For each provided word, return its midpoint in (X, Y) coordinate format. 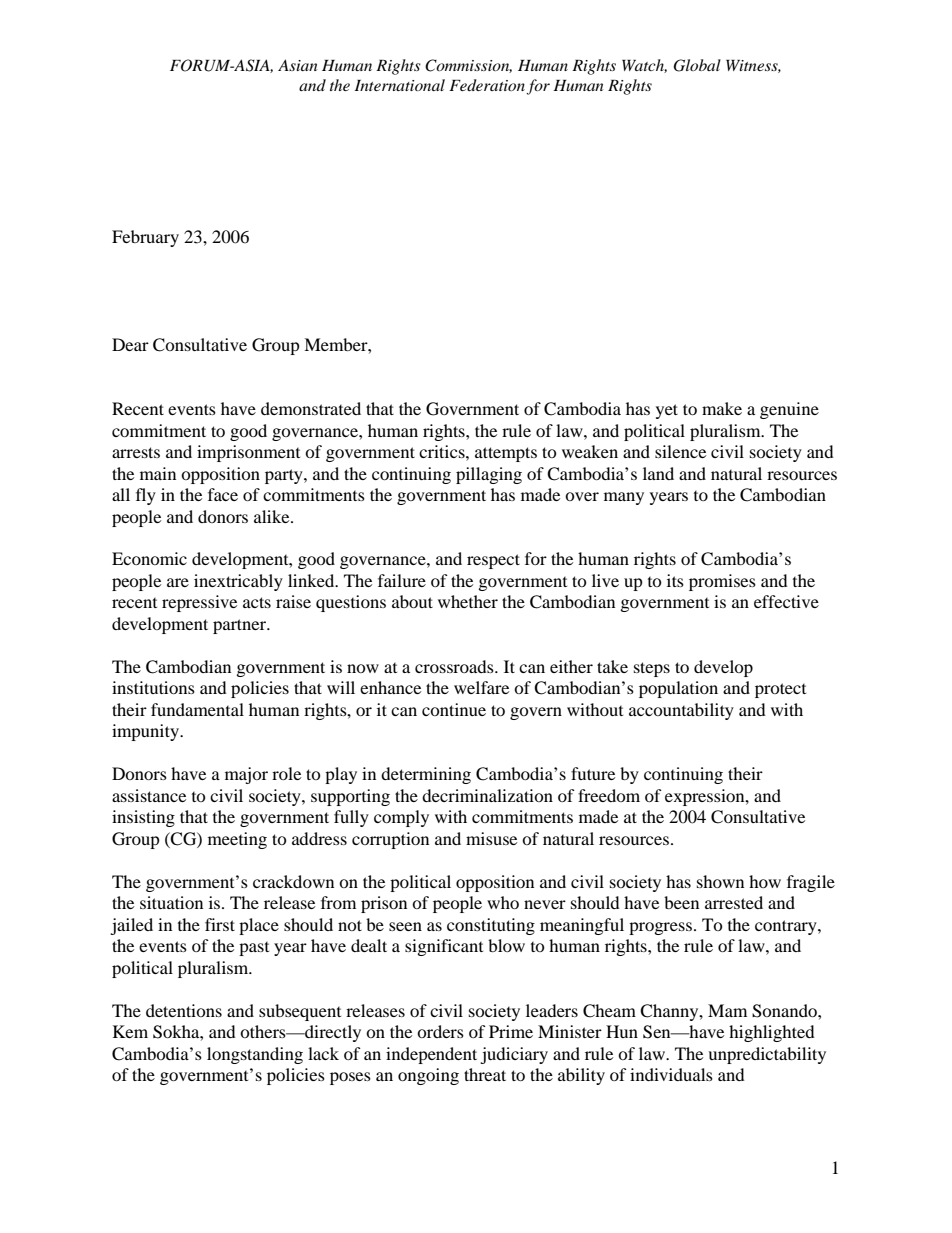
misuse (491, 838)
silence (680, 451)
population (678, 689)
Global (697, 65)
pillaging (489, 475)
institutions (153, 687)
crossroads (455, 666)
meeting (237, 840)
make (722, 408)
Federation (487, 85)
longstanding (255, 1055)
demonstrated (311, 408)
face (223, 494)
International (400, 85)
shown (720, 881)
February (145, 238)
